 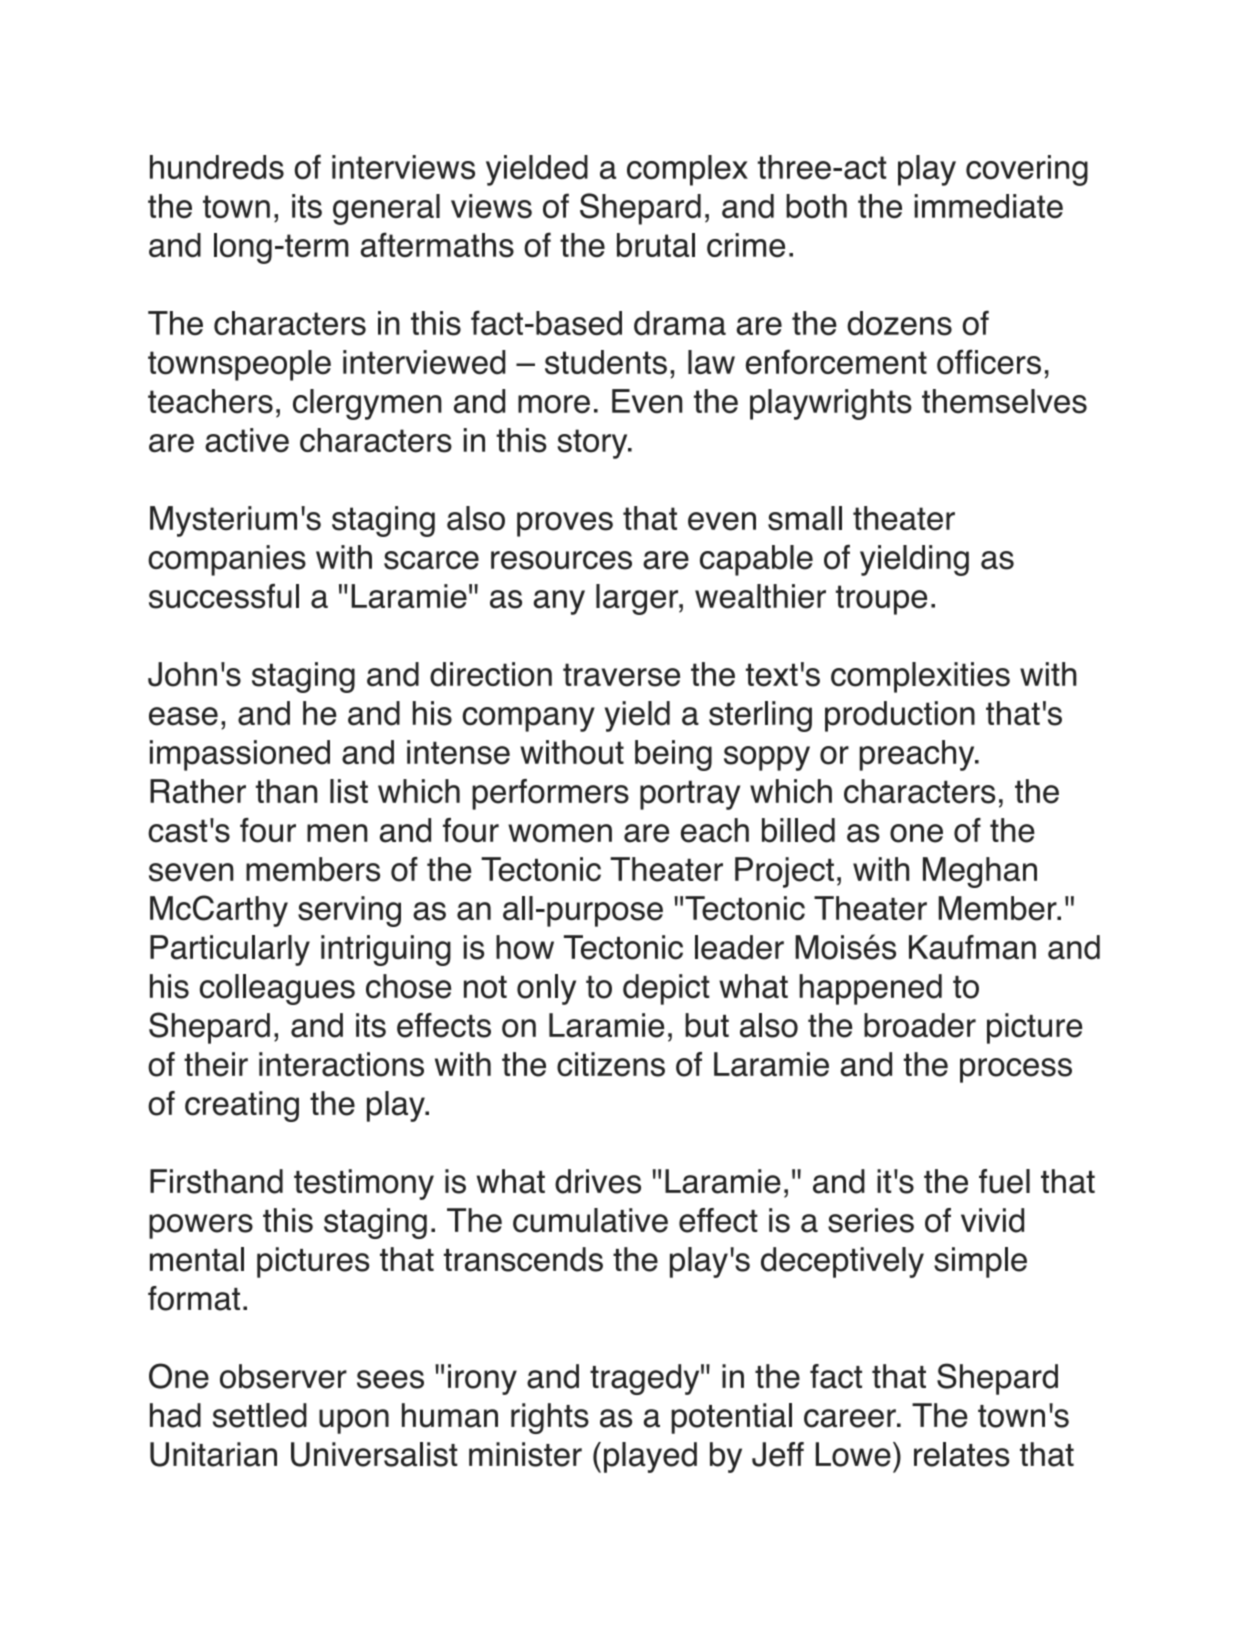 I want to click on women, so click(x=560, y=833).
